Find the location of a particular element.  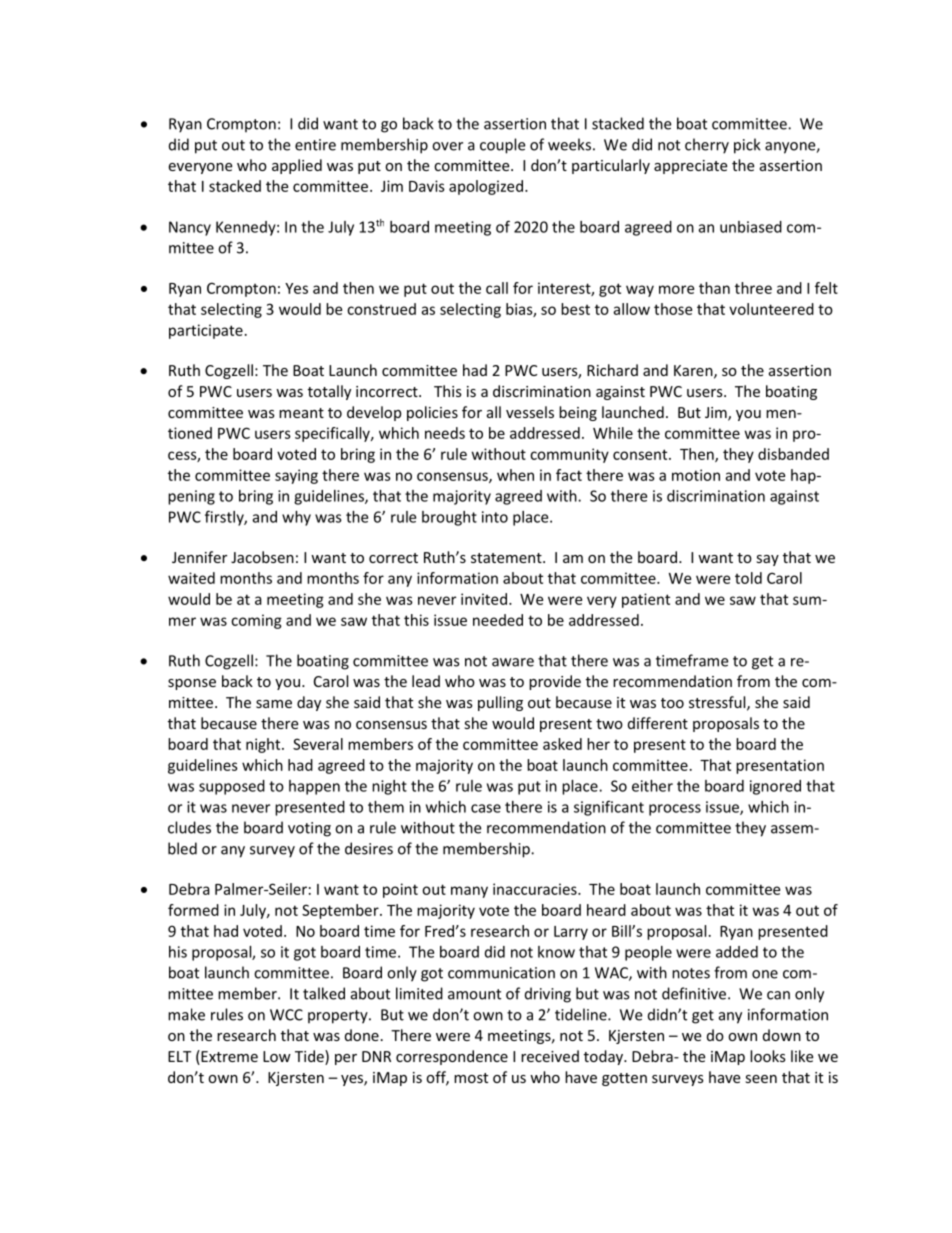

applied is located at coordinates (297, 166).
